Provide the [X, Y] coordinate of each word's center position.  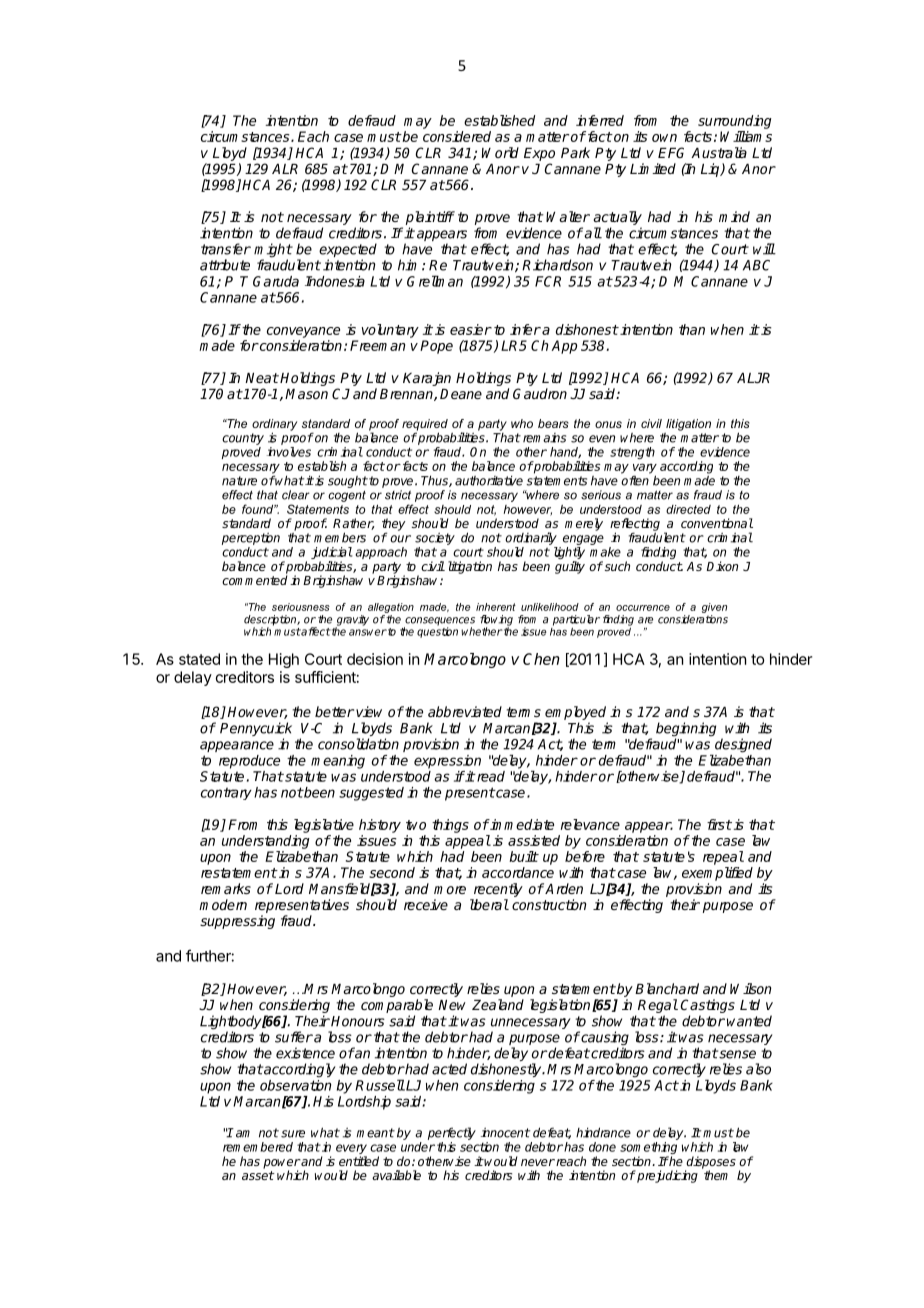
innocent [505, 1133]
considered [457, 136]
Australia [719, 152]
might [273, 251]
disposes [710, 1163]
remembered [258, 1147]
